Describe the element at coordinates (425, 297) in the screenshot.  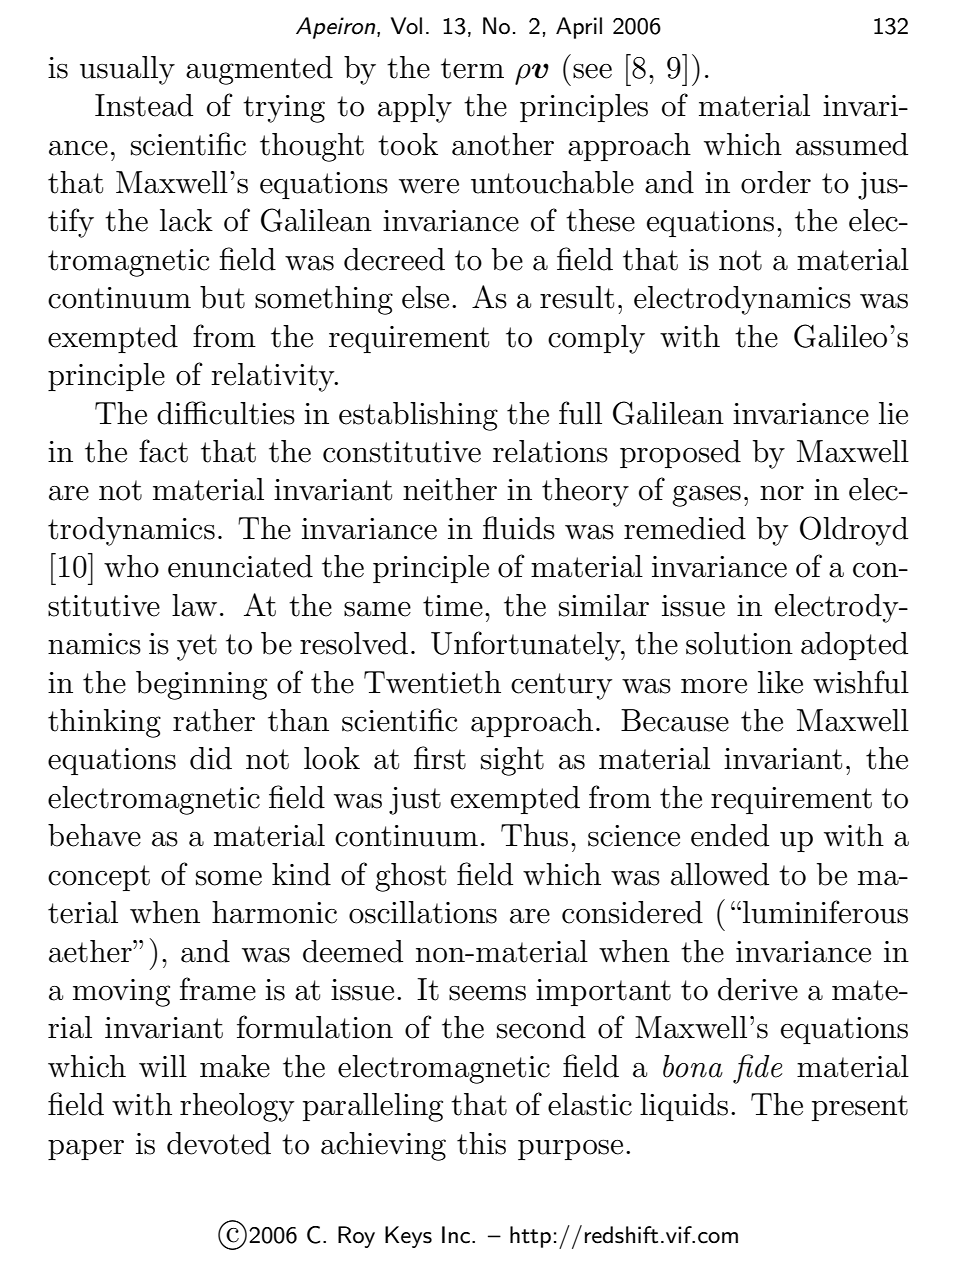
I see `else` at that location.
